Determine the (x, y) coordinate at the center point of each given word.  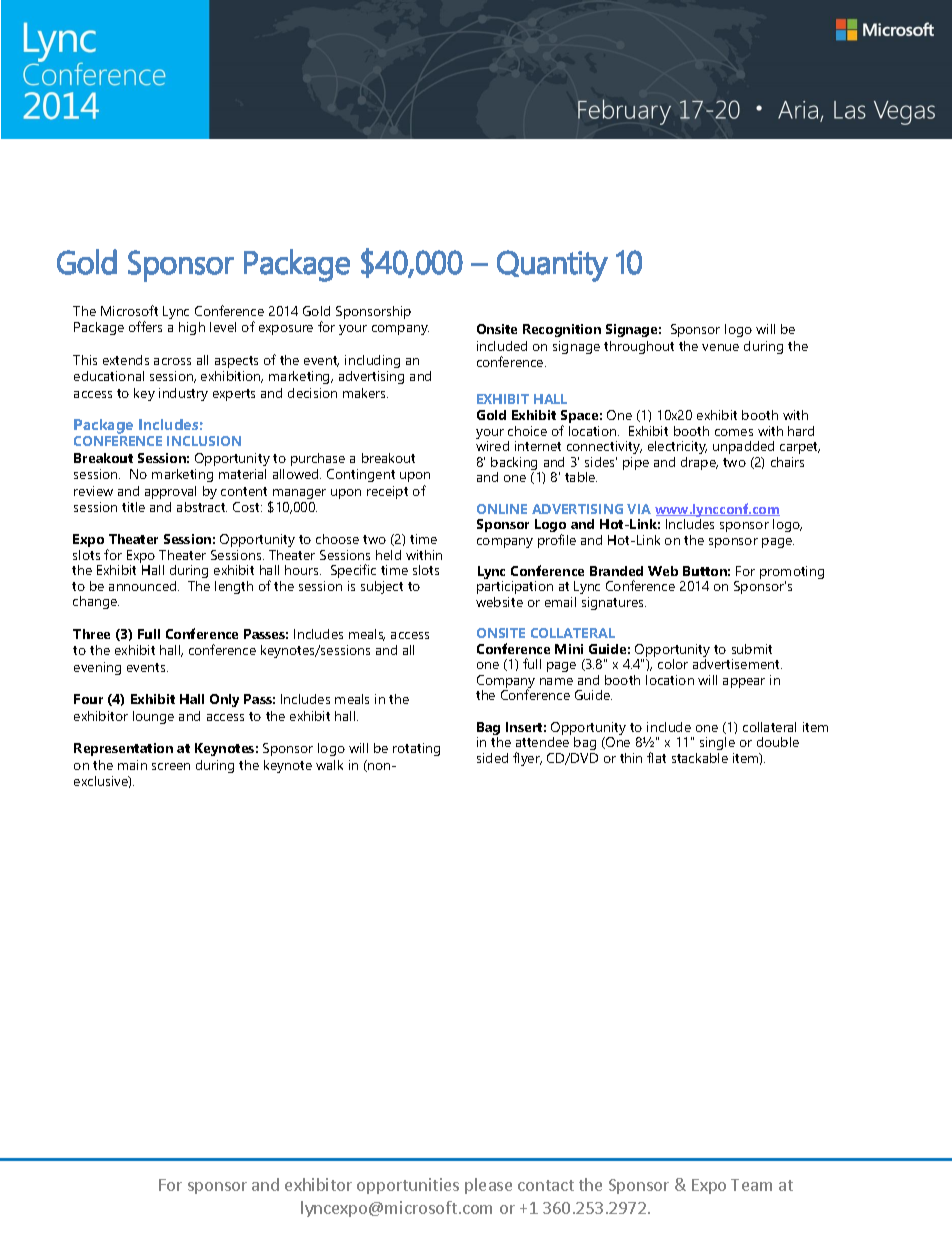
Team (751, 1185)
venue (720, 347)
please (488, 1186)
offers (145, 326)
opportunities (408, 1186)
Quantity (552, 266)
